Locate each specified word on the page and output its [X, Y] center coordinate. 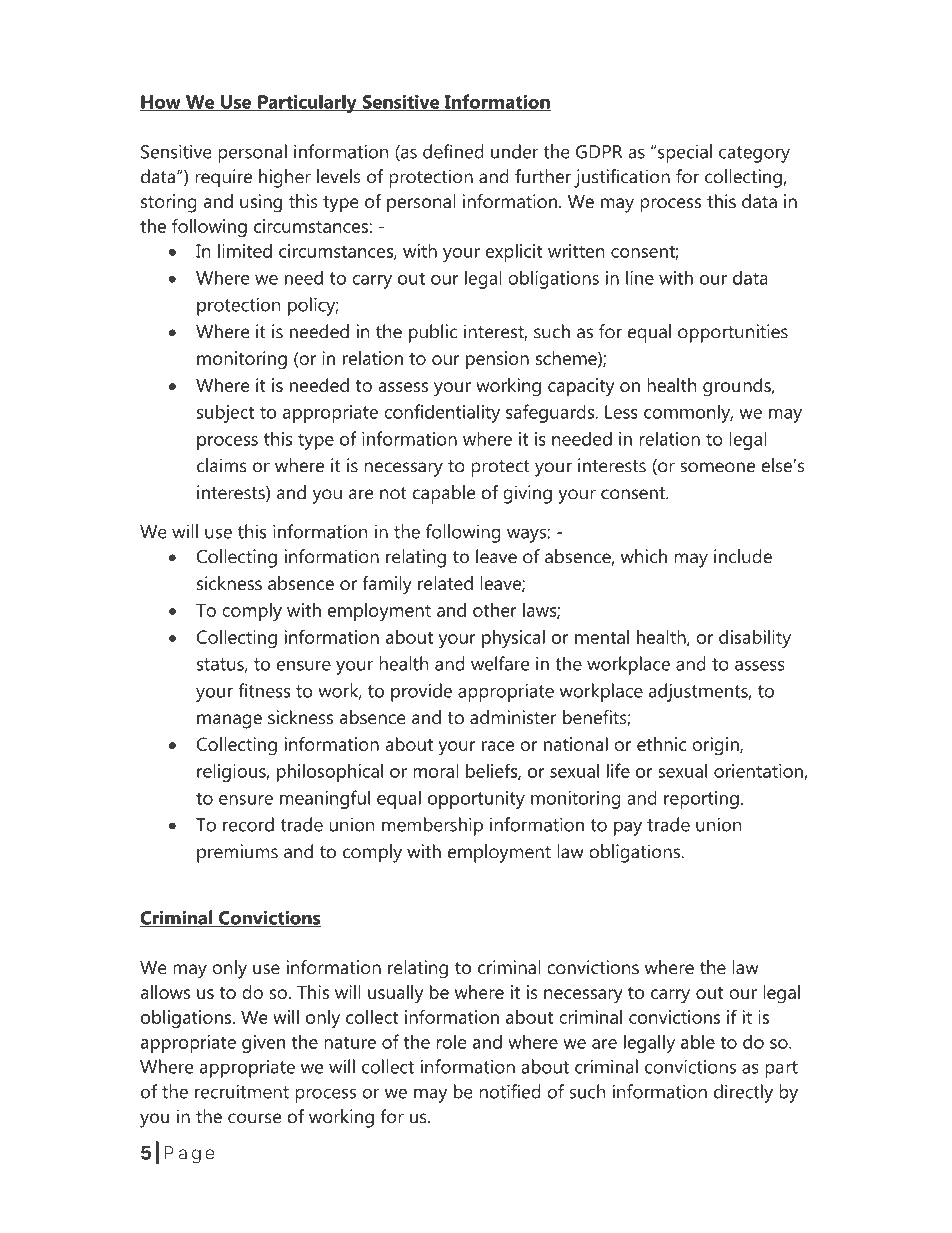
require [223, 178]
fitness [264, 690]
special [685, 153]
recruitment [242, 1091]
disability [755, 639]
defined [453, 151]
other [495, 610]
